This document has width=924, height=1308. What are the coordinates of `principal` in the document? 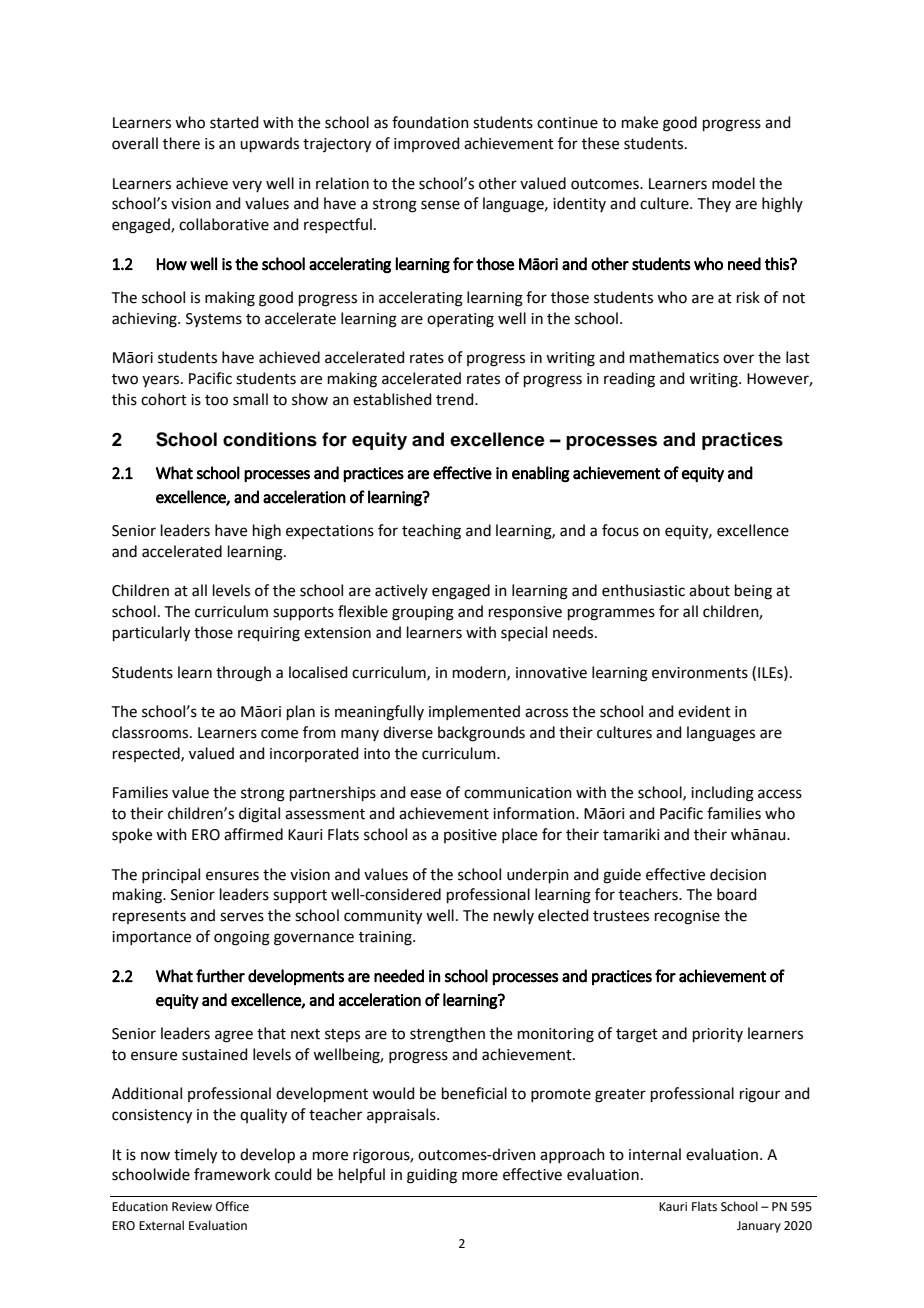 It's located at (171, 875).
